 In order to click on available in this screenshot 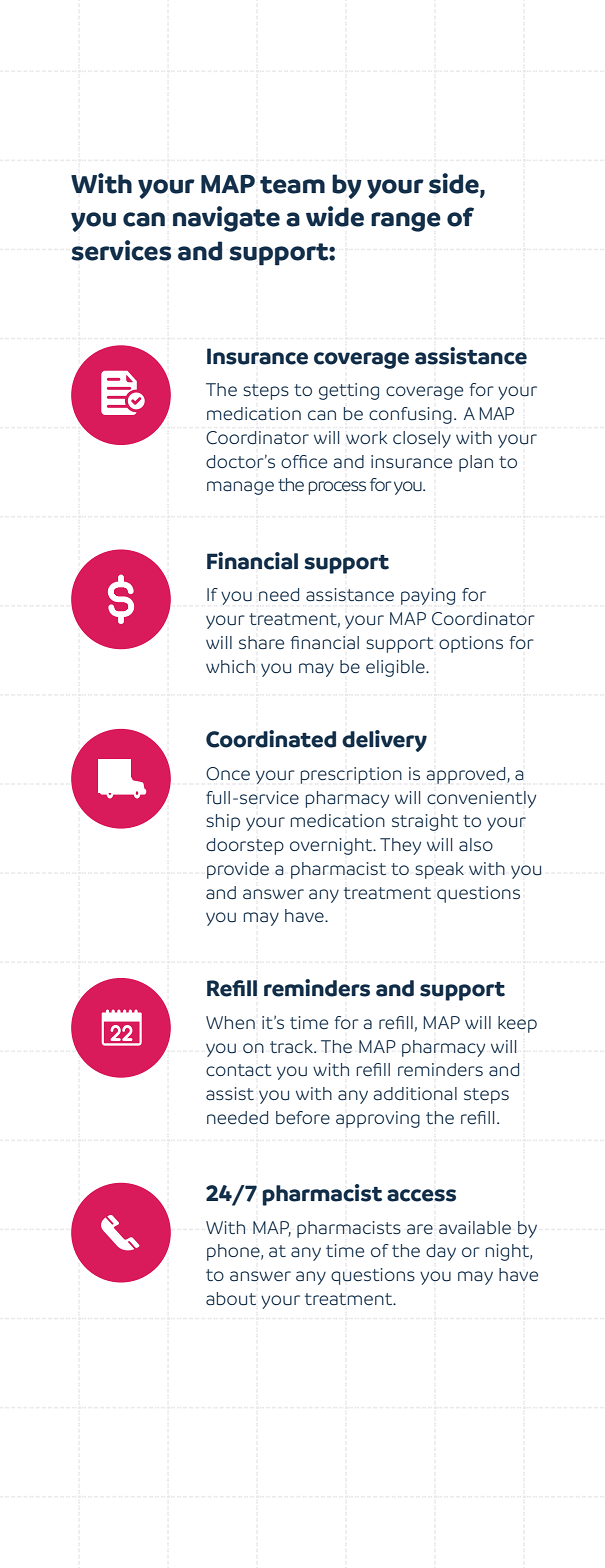, I will do `click(475, 1228)`.
